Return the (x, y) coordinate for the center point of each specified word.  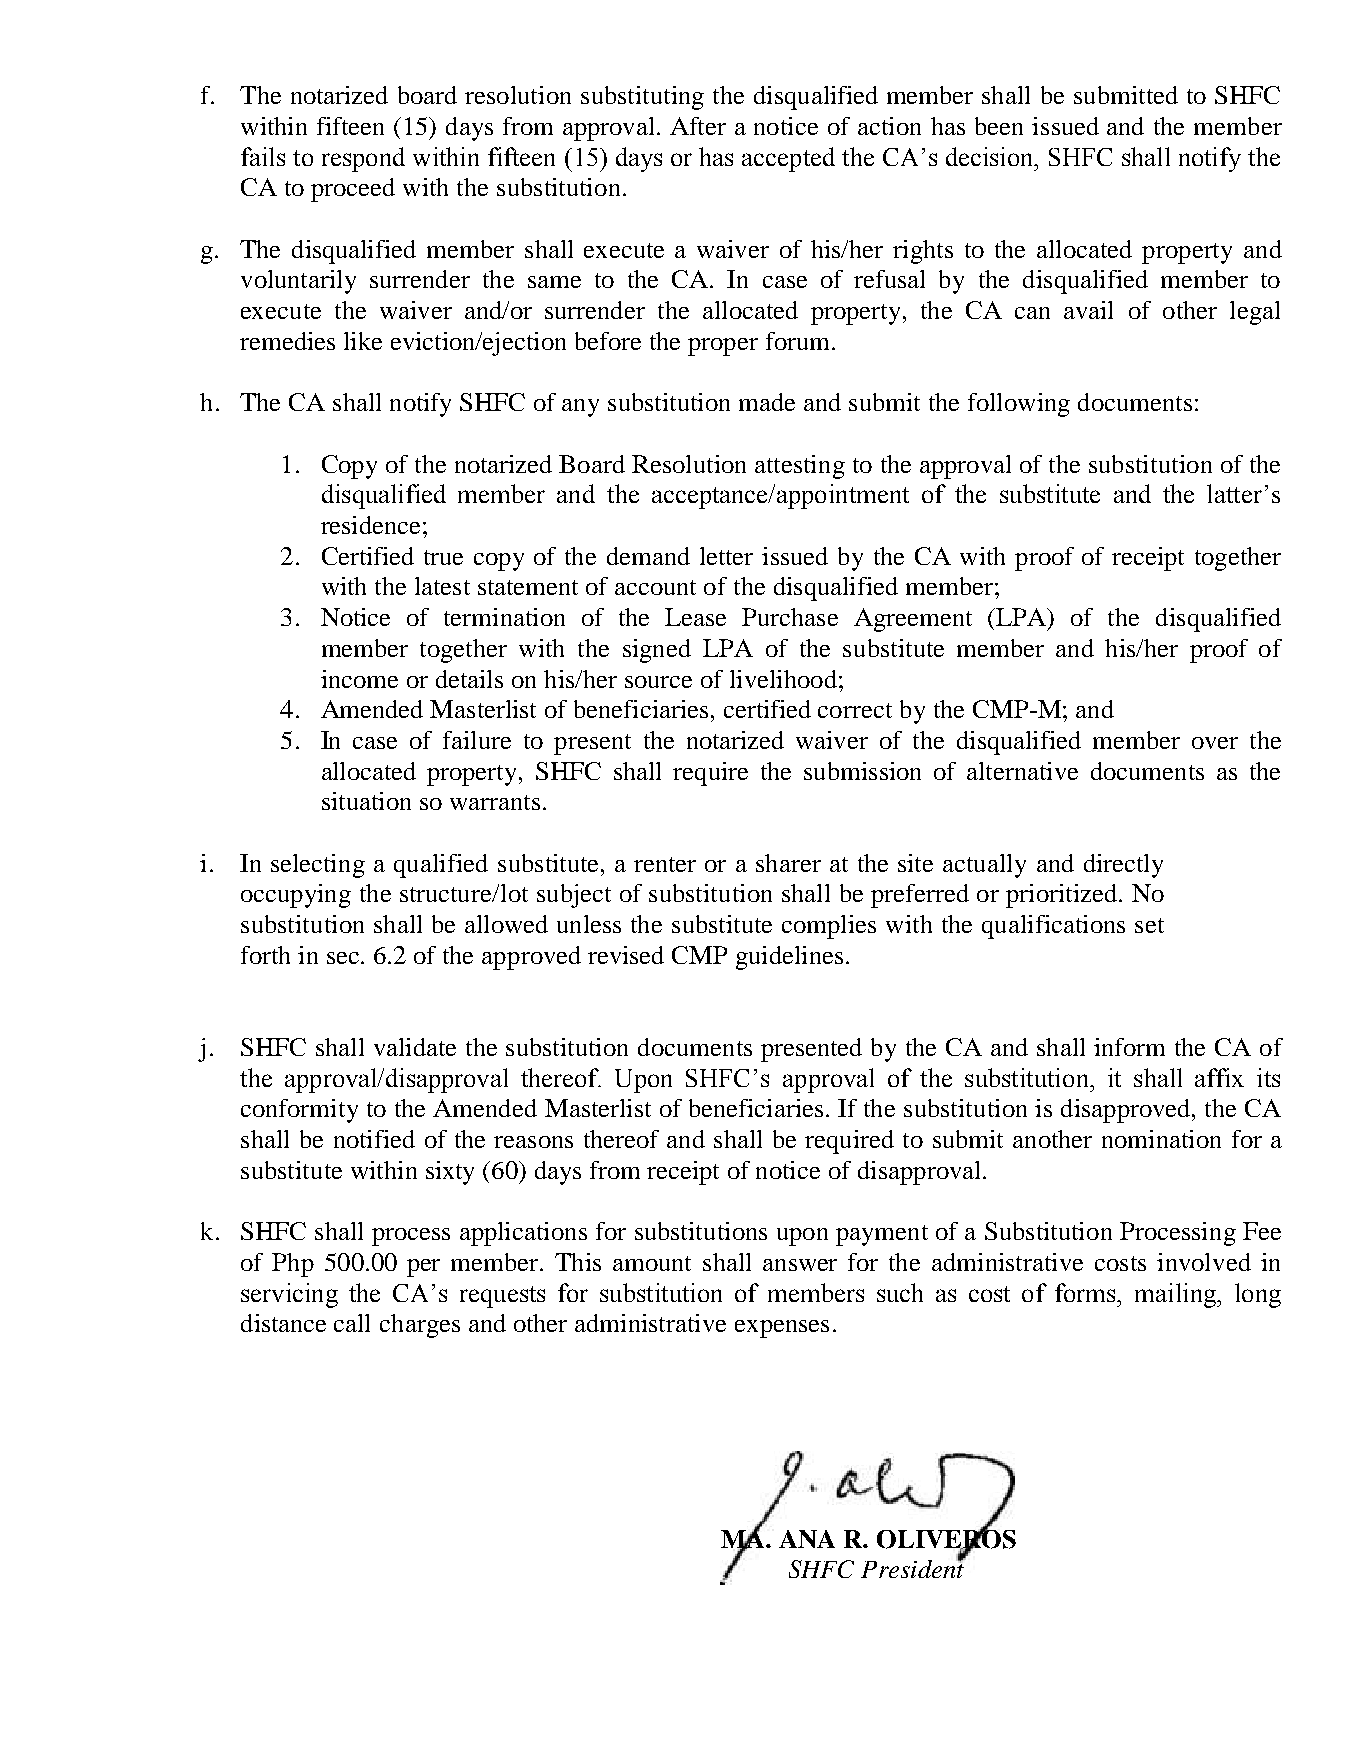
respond (363, 159)
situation (366, 801)
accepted (788, 159)
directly (1123, 866)
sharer (788, 863)
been (999, 126)
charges (420, 1326)
